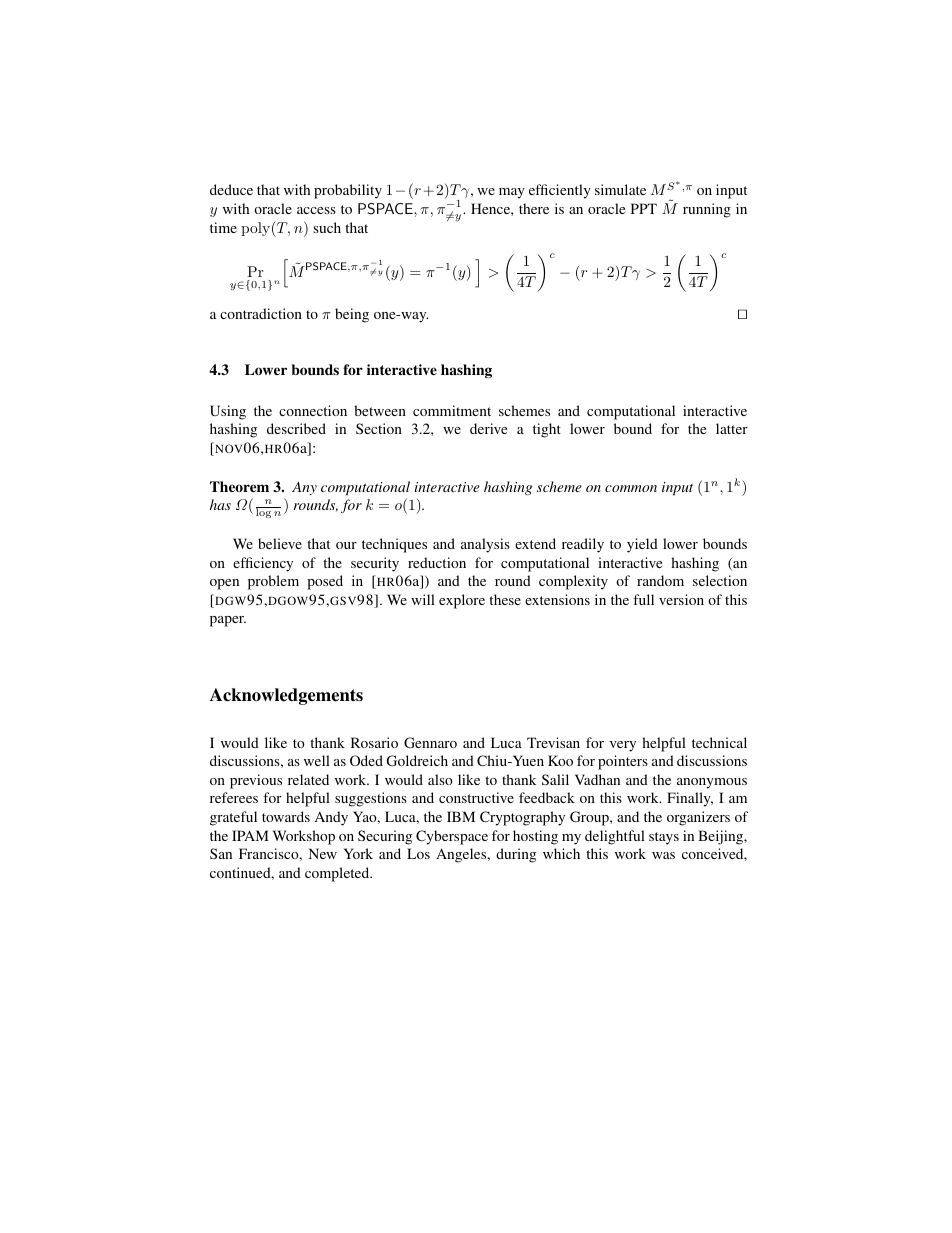 The image size is (952, 1233). Describe the element at coordinates (452, 837) in the document. I see `Cyberspace` at that location.
